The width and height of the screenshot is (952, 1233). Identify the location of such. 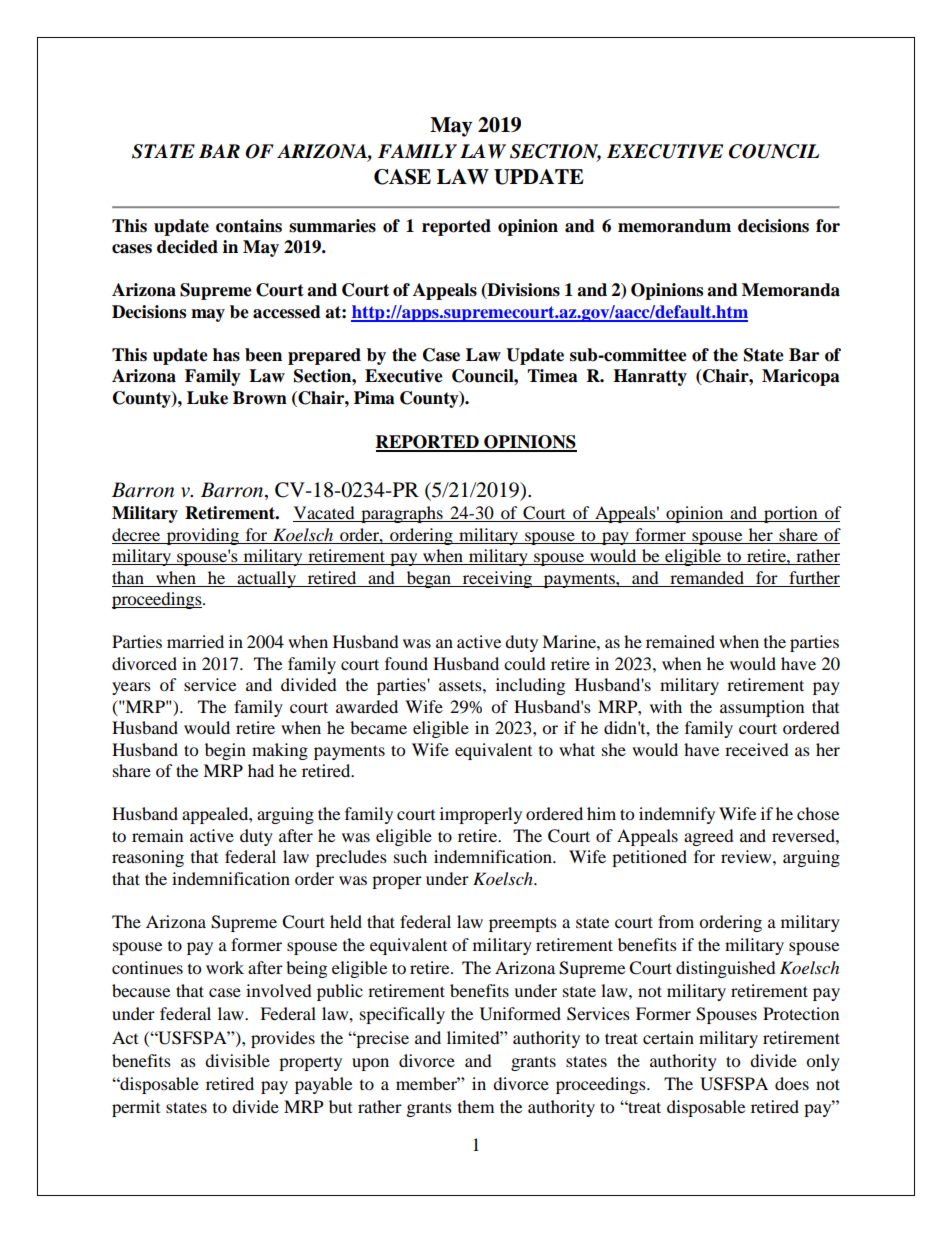
(410, 856).
